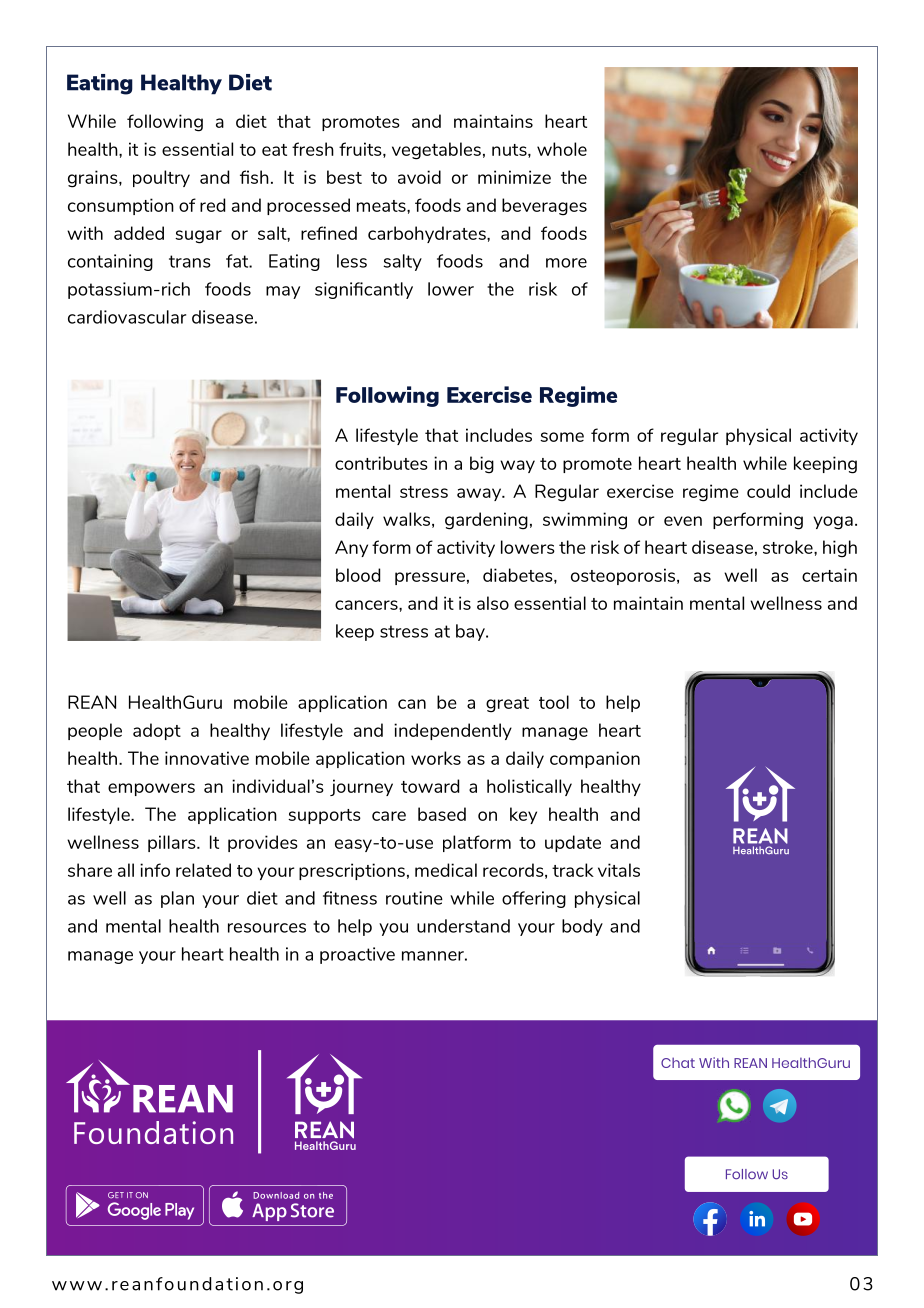 The image size is (924, 1308). What do you see at coordinates (768, 491) in the screenshot?
I see `could` at bounding box center [768, 491].
